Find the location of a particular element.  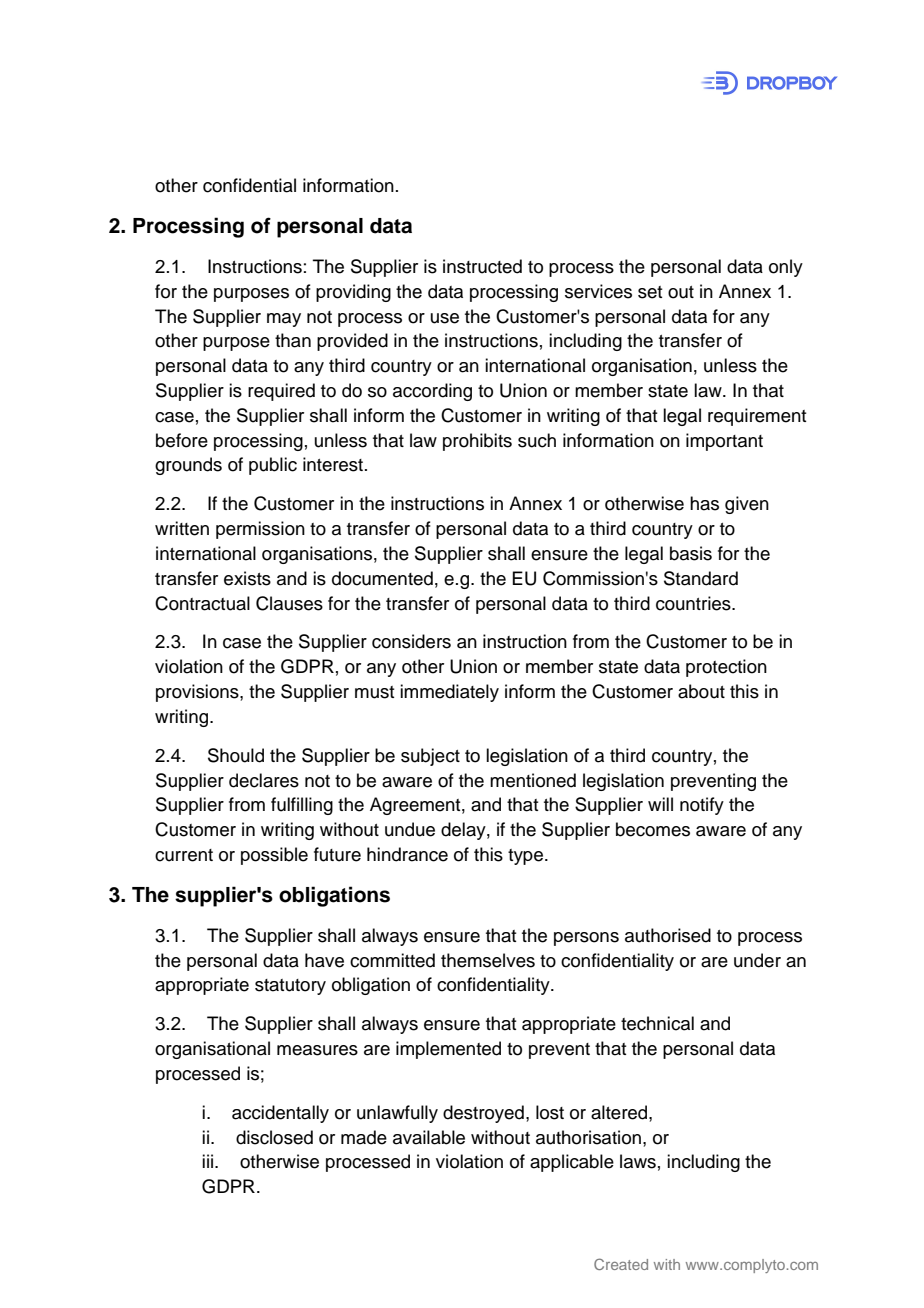

statutory is located at coordinates (290, 987).
